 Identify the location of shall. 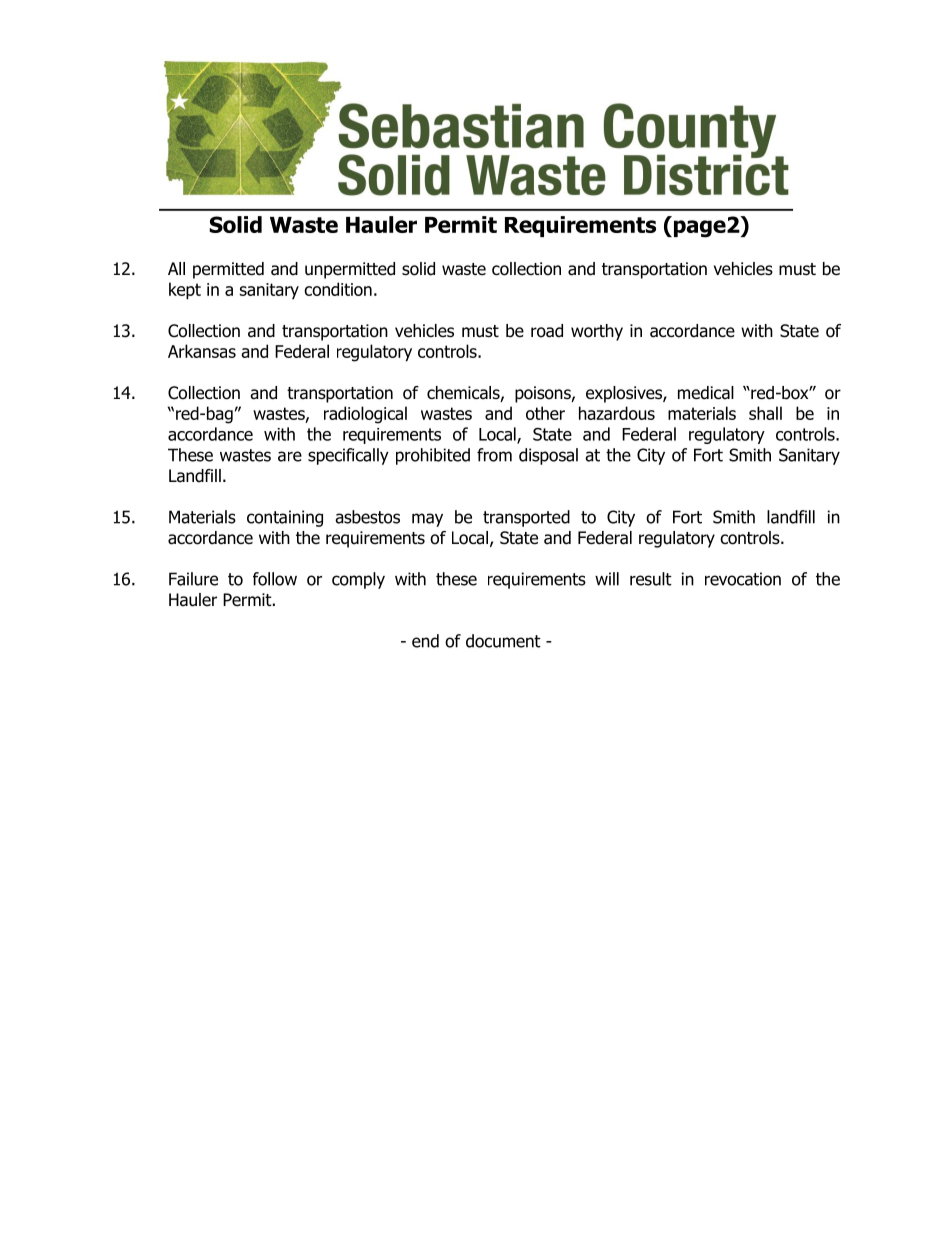
(765, 413).
